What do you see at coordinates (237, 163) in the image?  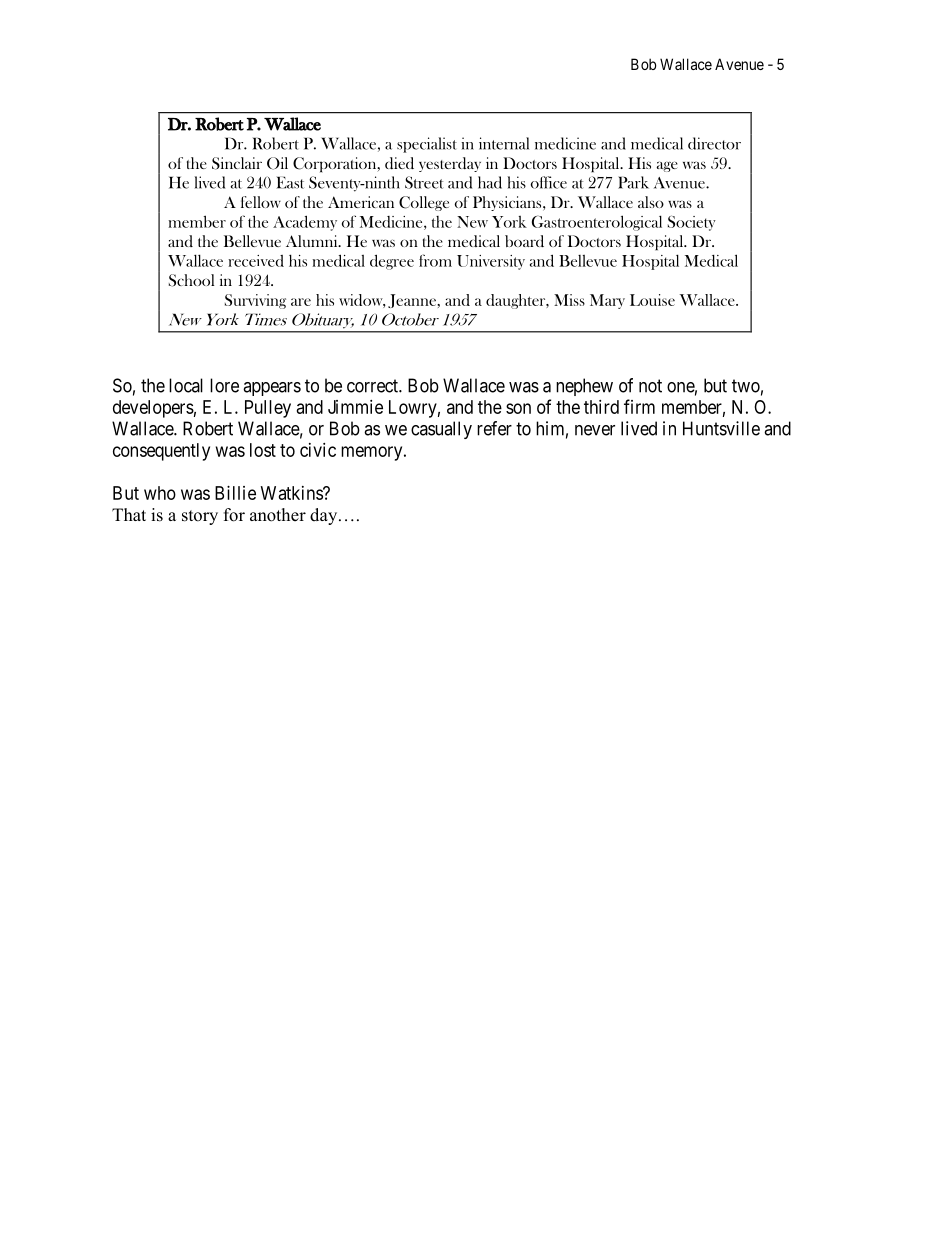 I see `Sinclair` at bounding box center [237, 163].
